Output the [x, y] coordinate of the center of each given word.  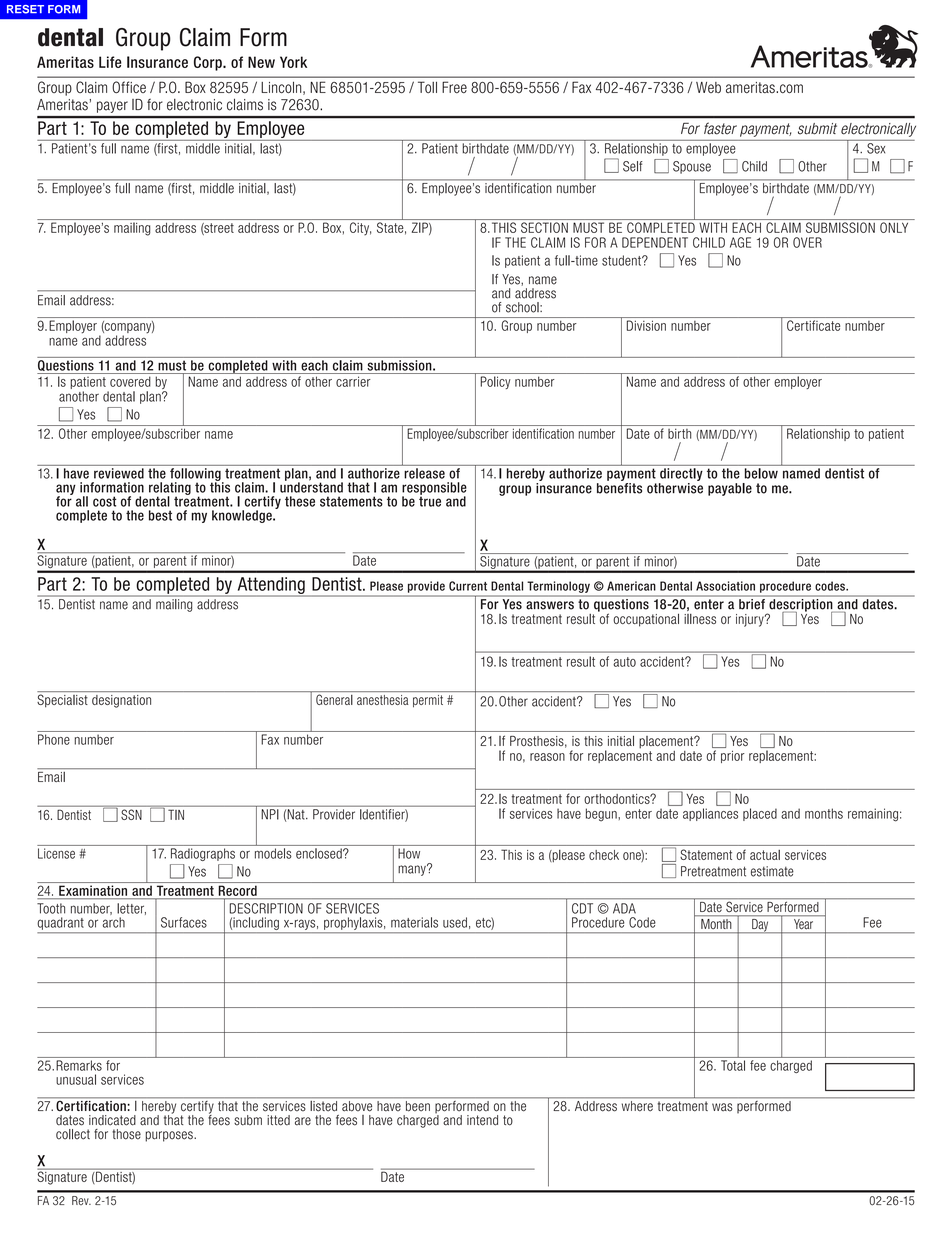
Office [129, 87]
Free [454, 87]
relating [170, 489]
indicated [112, 1120]
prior [733, 757]
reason [547, 757]
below [761, 473]
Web [708, 87]
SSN [131, 814]
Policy [495, 382]
